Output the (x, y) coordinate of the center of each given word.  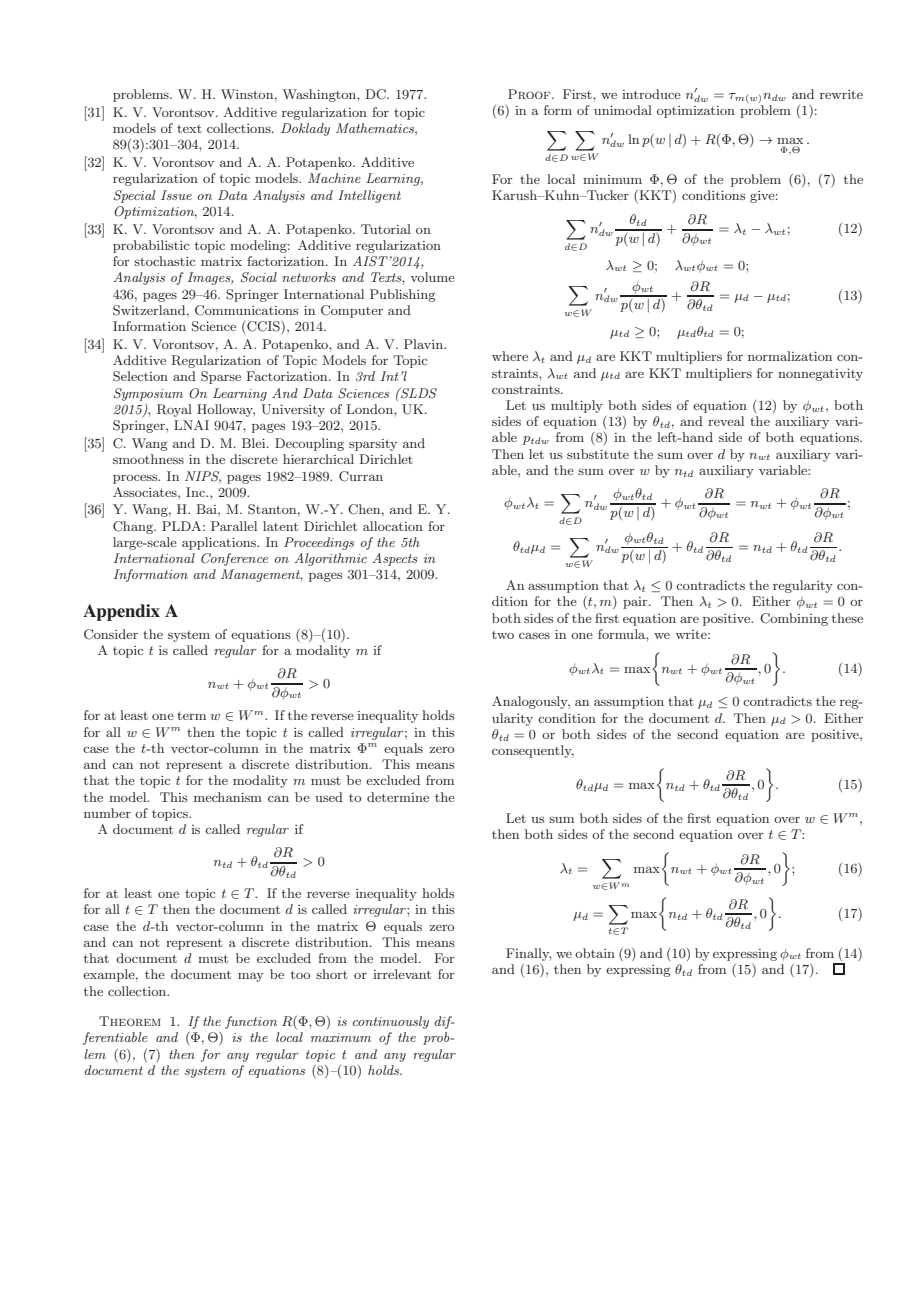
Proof (530, 94)
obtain (595, 953)
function (251, 1022)
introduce (651, 94)
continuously (391, 1022)
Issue (176, 195)
